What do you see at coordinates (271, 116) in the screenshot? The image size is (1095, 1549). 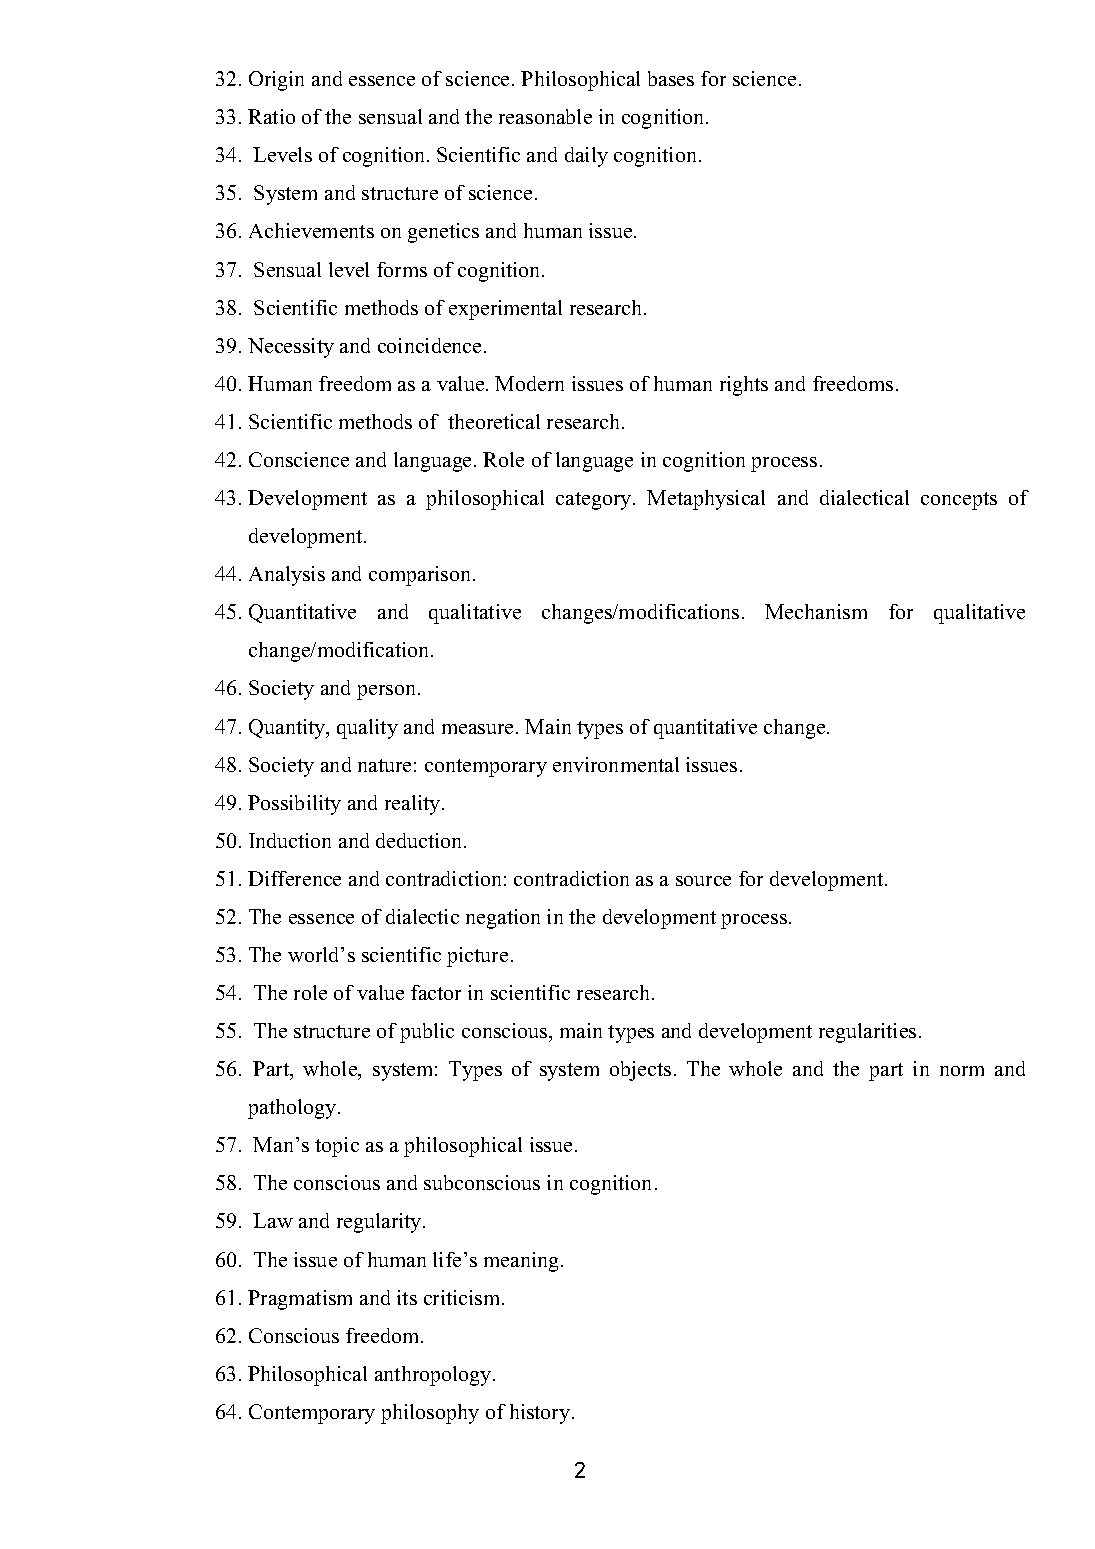 I see `Ratio` at bounding box center [271, 116].
